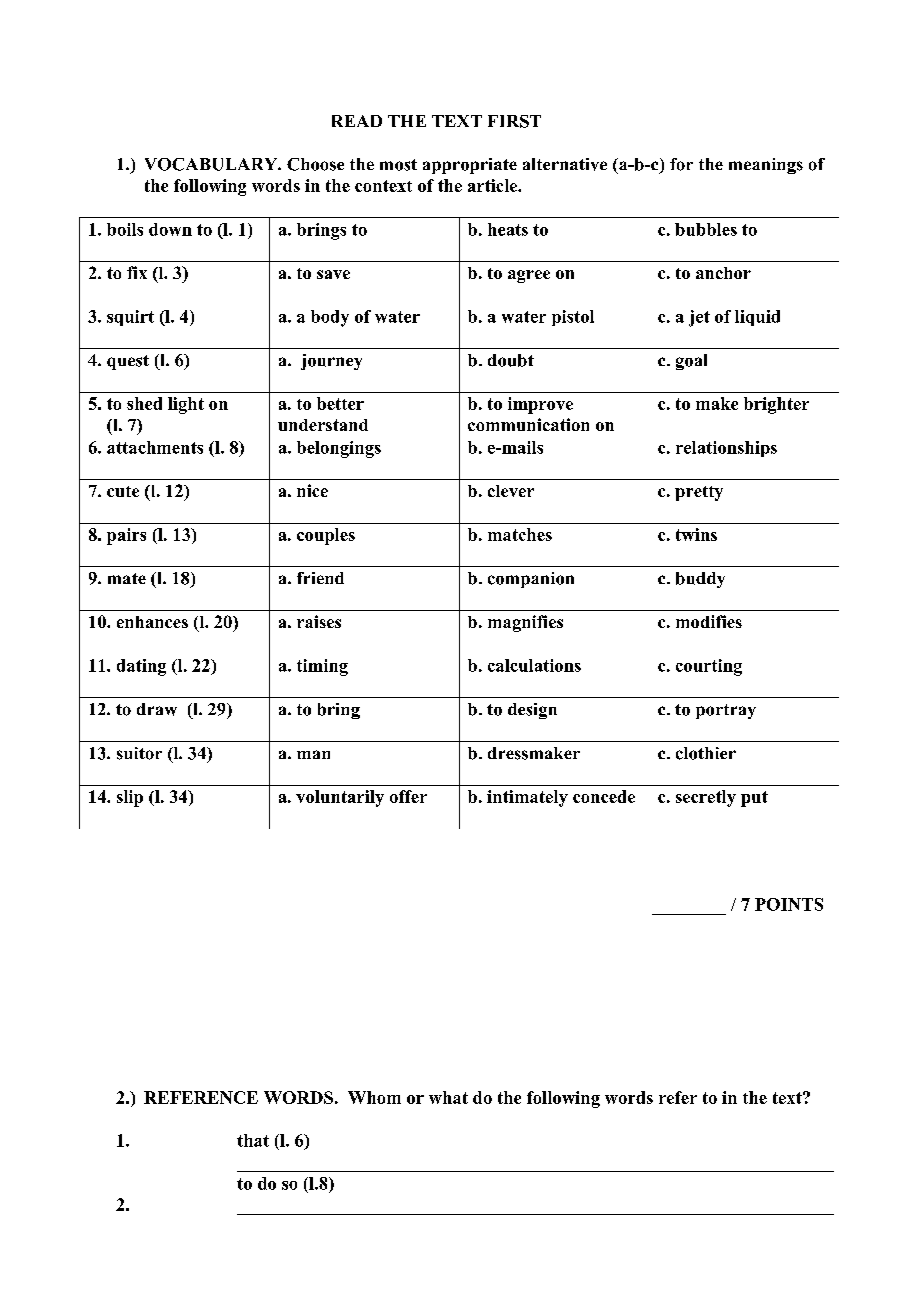 Image resolution: width=924 pixels, height=1308 pixels. What do you see at coordinates (699, 493) in the image?
I see `pretty` at bounding box center [699, 493].
